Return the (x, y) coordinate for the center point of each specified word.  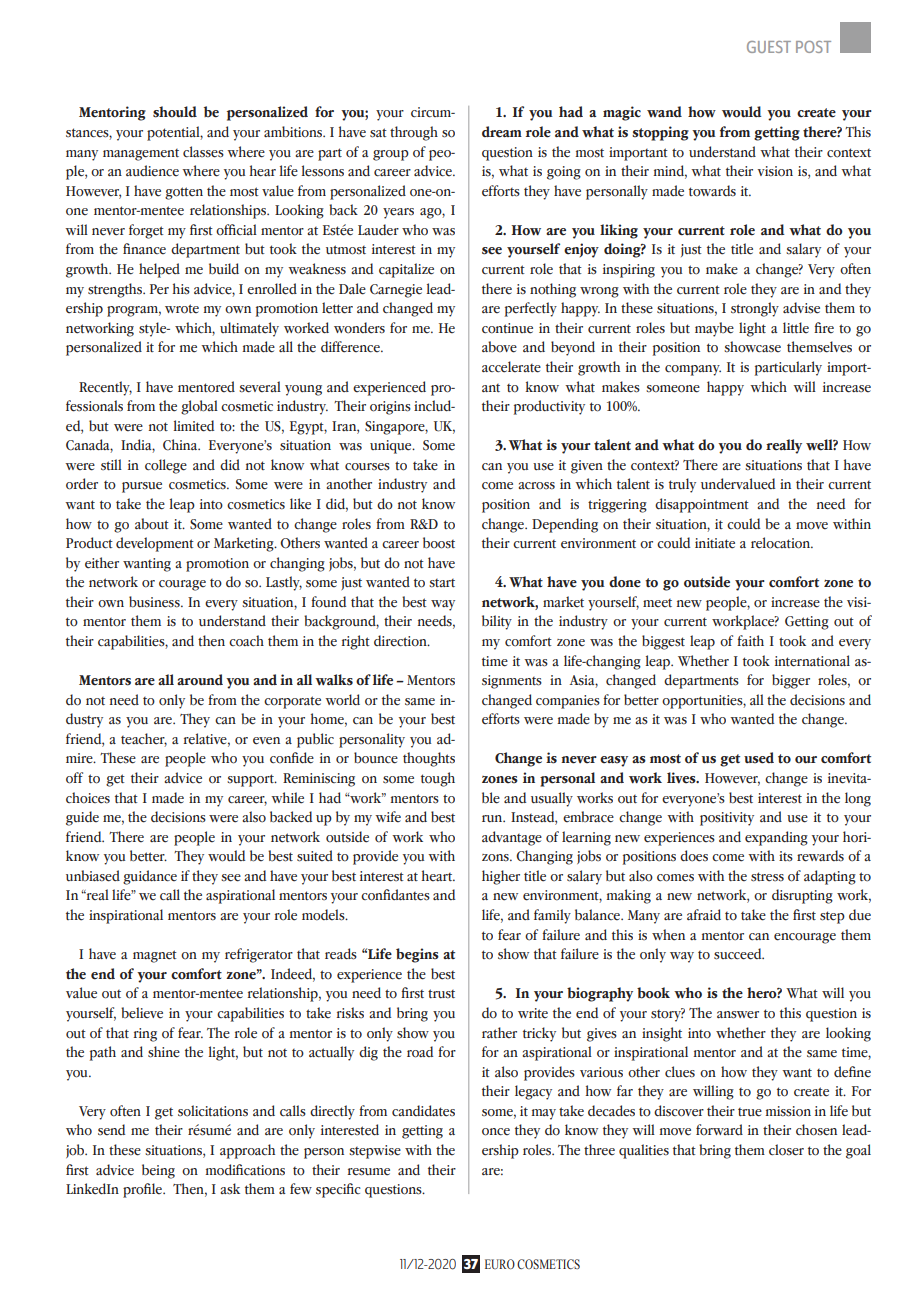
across (536, 486)
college (166, 466)
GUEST (769, 47)
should (175, 112)
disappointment (702, 505)
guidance (150, 877)
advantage (512, 838)
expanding (776, 838)
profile (143, 1190)
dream (502, 132)
